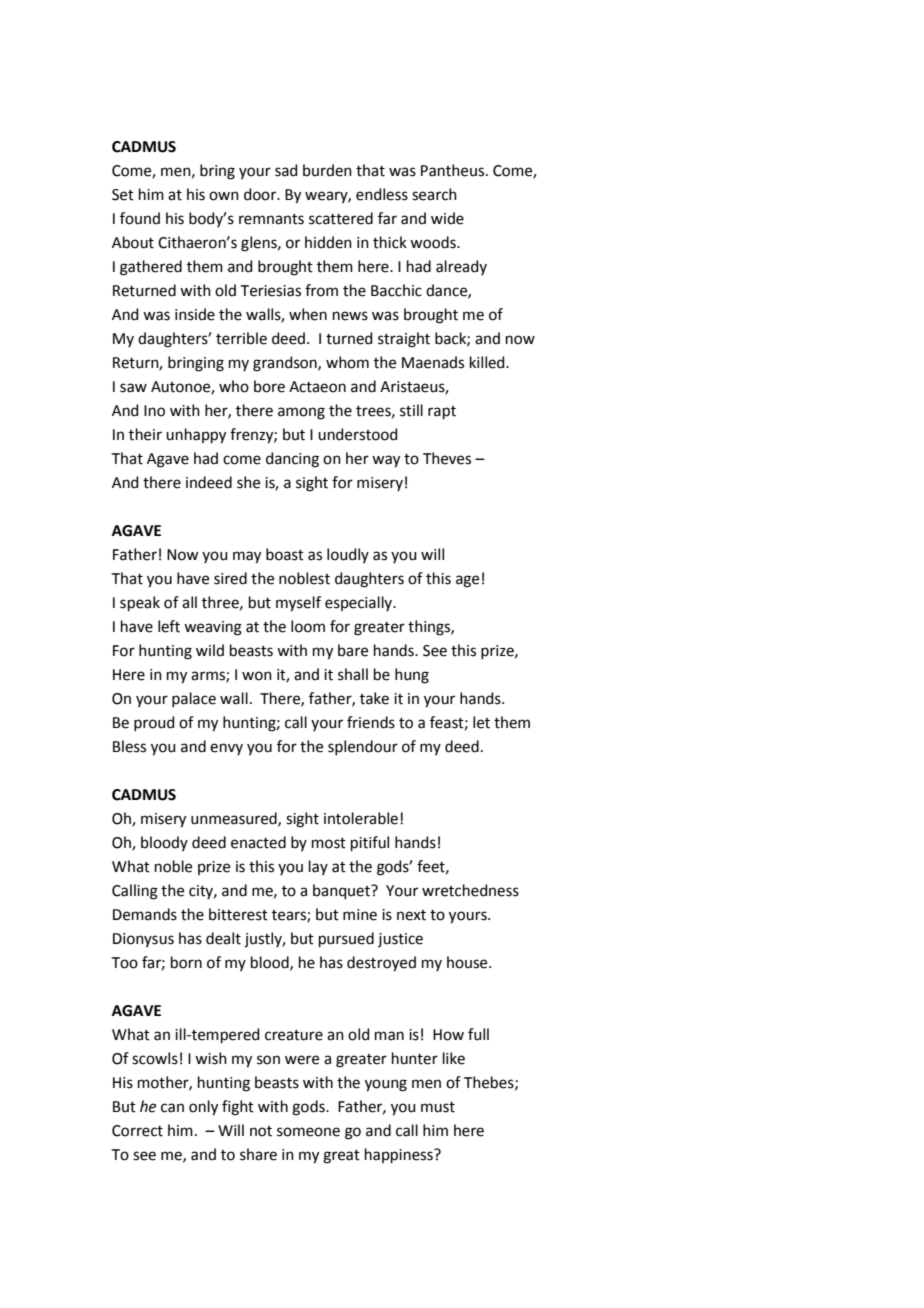  Describe the element at coordinates (286, 170) in the screenshot. I see `sad` at that location.
